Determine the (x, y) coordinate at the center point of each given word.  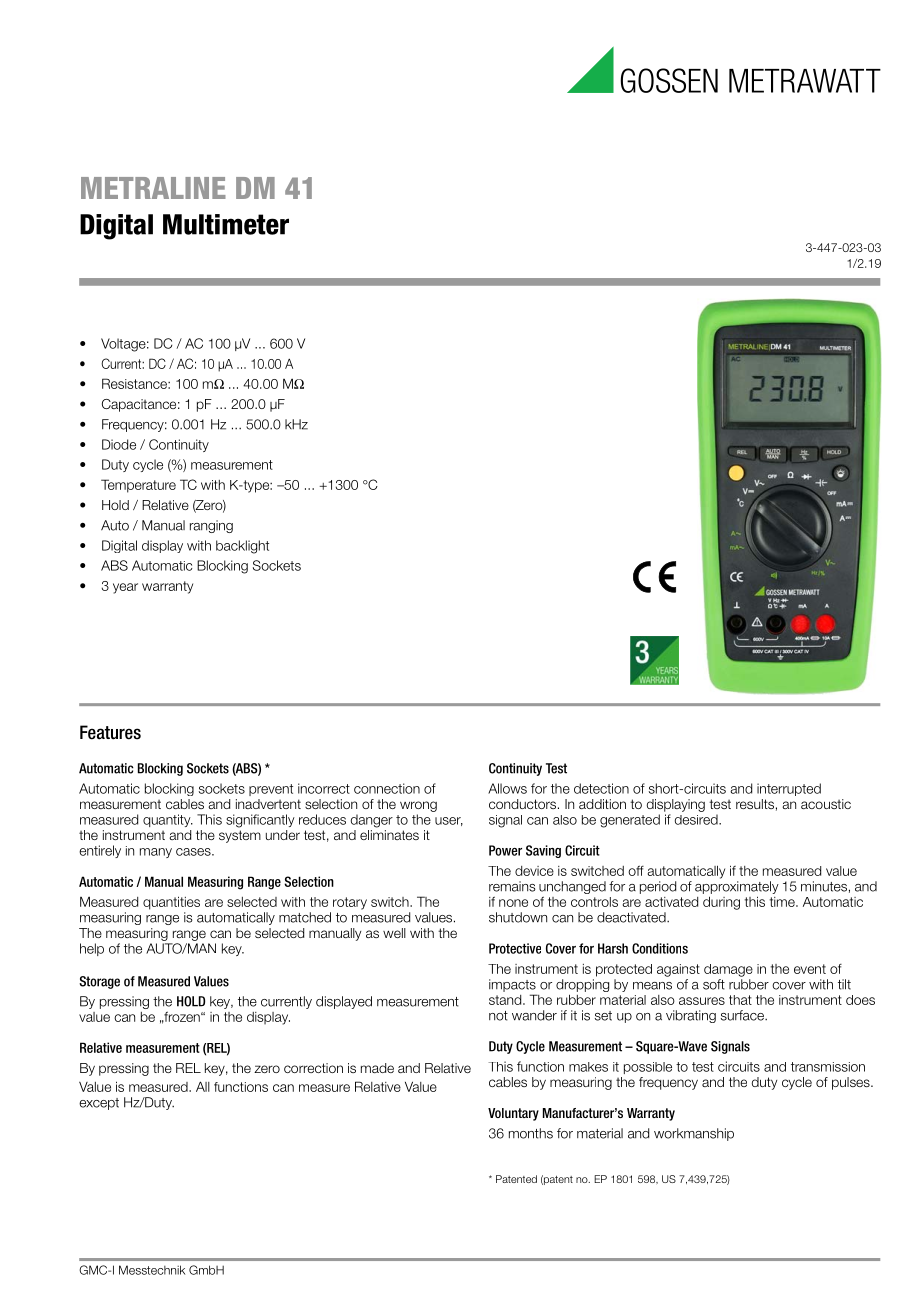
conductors (524, 804)
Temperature (138, 486)
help (92, 949)
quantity (168, 820)
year (125, 588)
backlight (242, 547)
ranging (211, 526)
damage (728, 970)
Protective (515, 948)
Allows (507, 788)
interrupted (789, 789)
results (755, 804)
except (99, 1104)
